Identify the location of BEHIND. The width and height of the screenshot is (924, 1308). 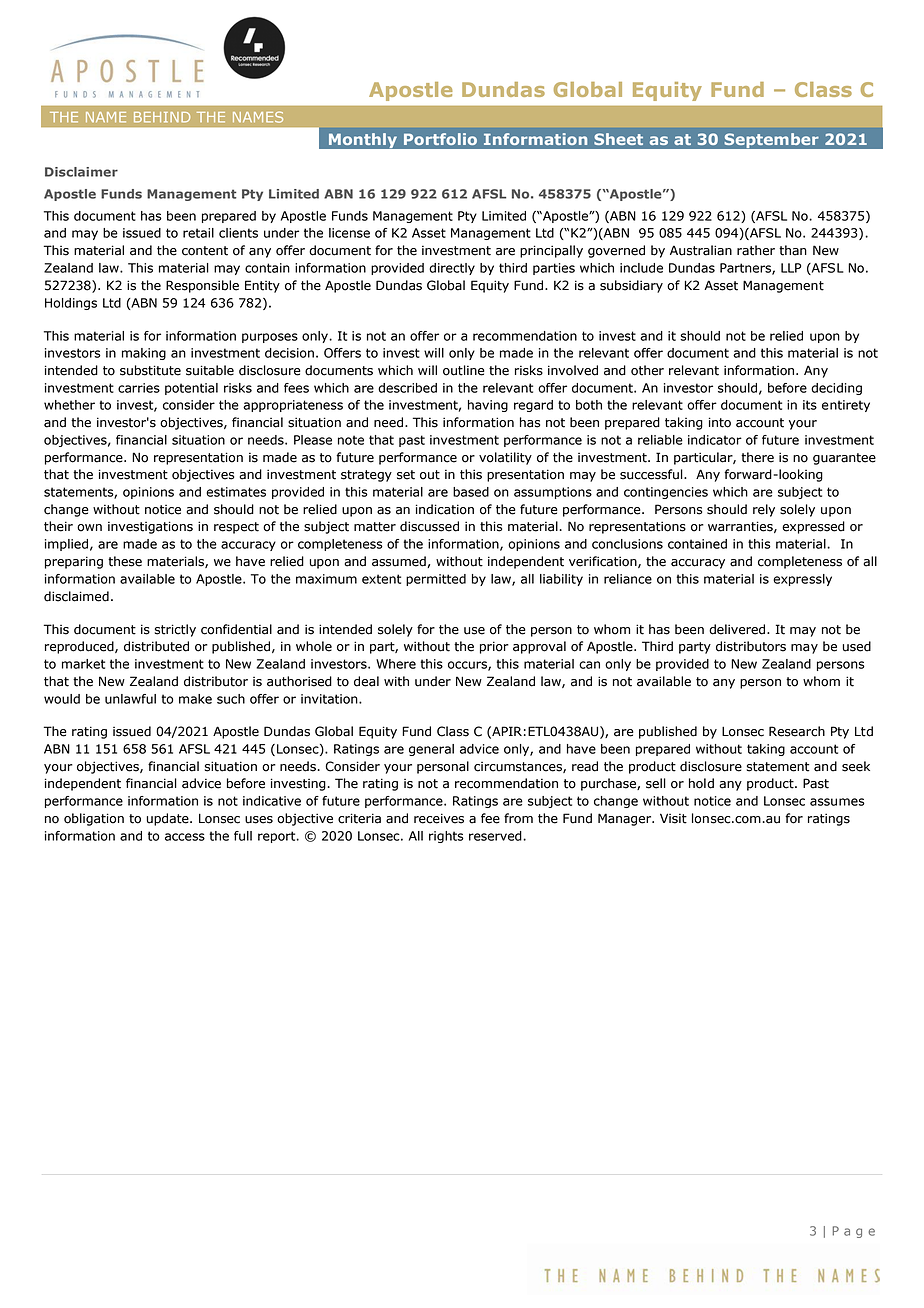
(162, 117).
